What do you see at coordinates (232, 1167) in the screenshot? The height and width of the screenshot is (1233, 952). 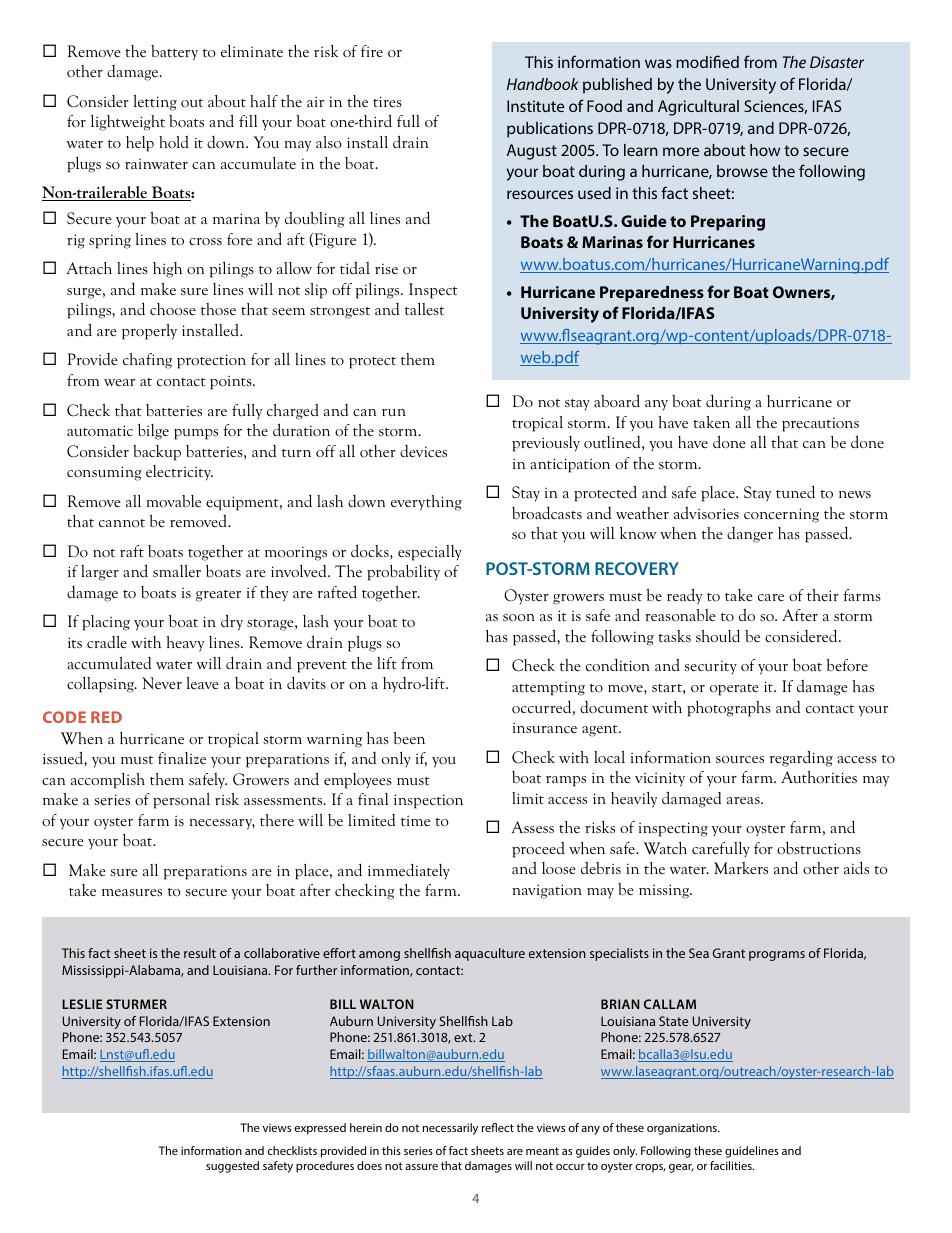 I see `suggested` at bounding box center [232, 1167].
